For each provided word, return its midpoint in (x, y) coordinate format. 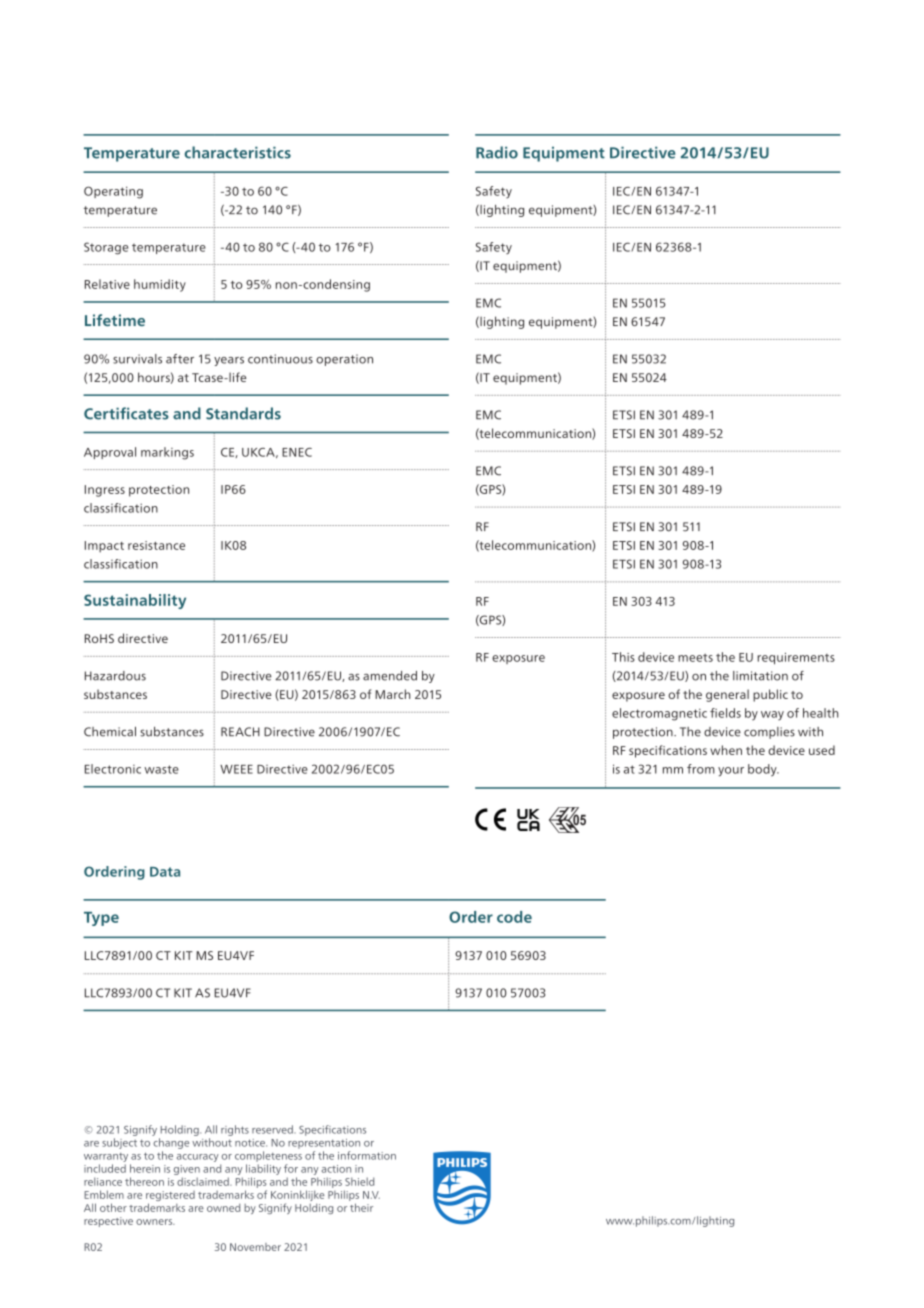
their (361, 1207)
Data (165, 872)
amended (390, 676)
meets (695, 658)
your (731, 772)
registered (170, 1197)
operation (344, 360)
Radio (497, 152)
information (367, 1155)
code (514, 917)
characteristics (237, 152)
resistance (156, 545)
